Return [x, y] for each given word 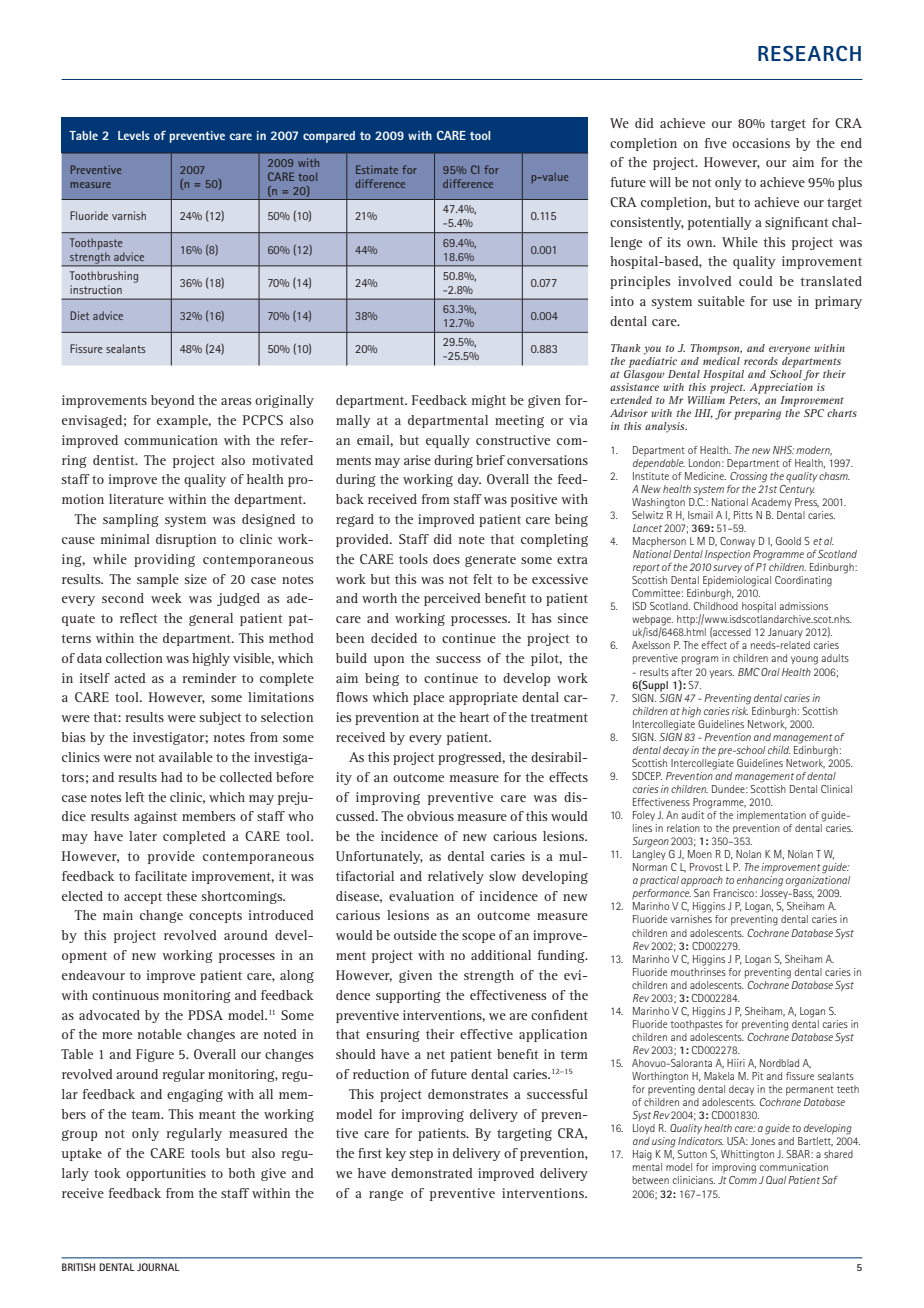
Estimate [377, 169]
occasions [761, 143]
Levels [134, 135]
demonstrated [432, 1173]
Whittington [747, 1155]
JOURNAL [158, 1267]
